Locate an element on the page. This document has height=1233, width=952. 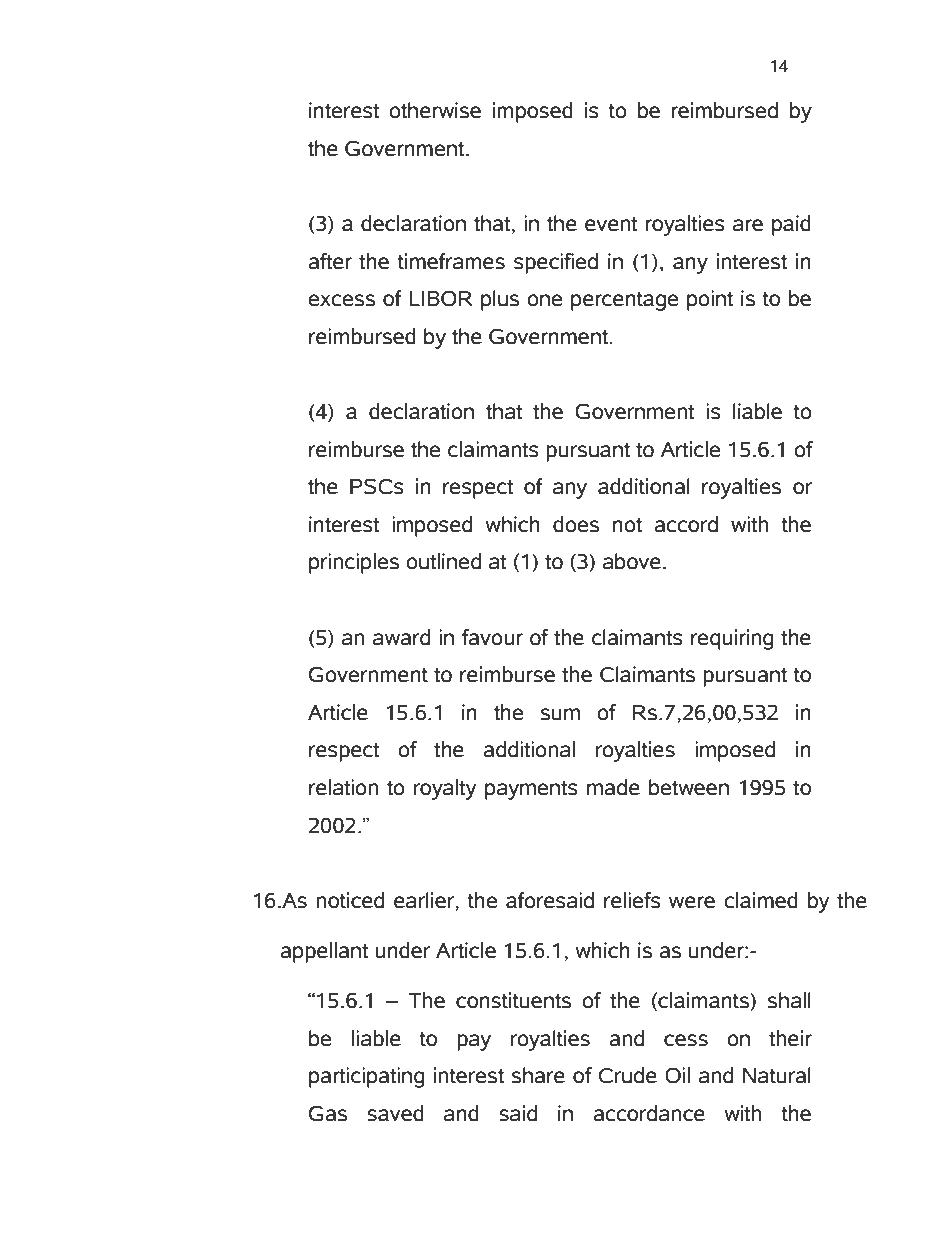
otherwise is located at coordinates (435, 110).
